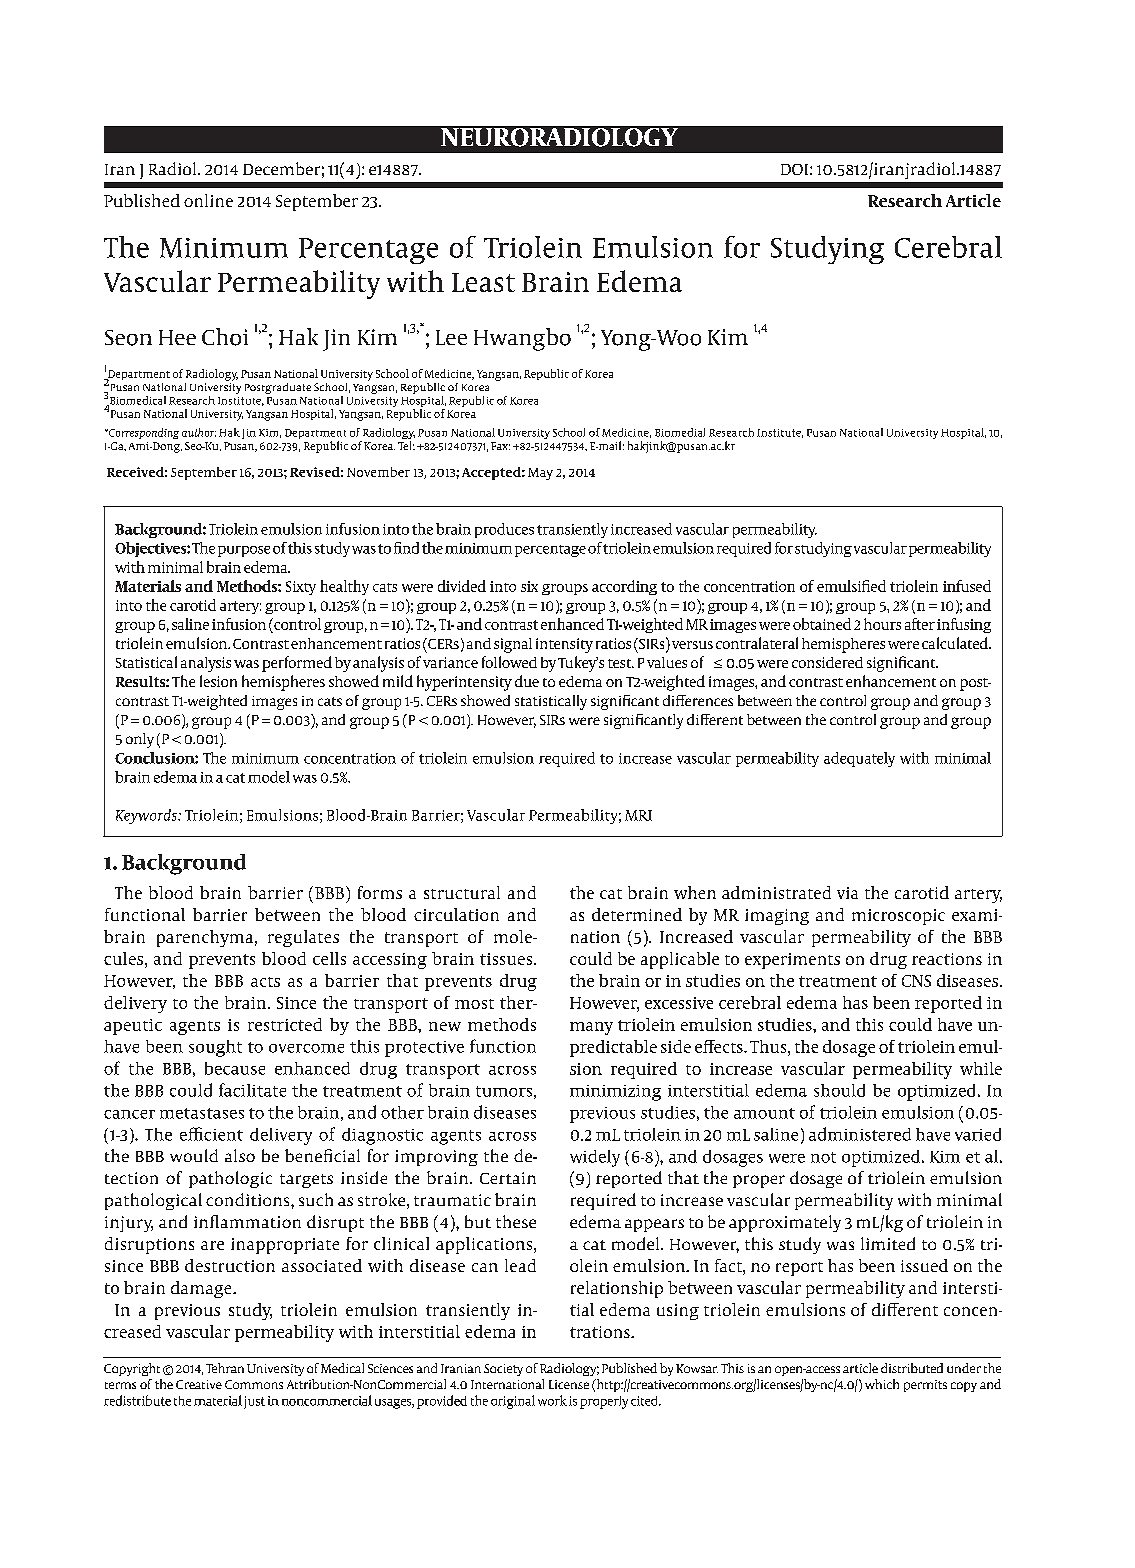 The height and width of the document is (1568, 1135). I want to click on adequately, so click(859, 759).
